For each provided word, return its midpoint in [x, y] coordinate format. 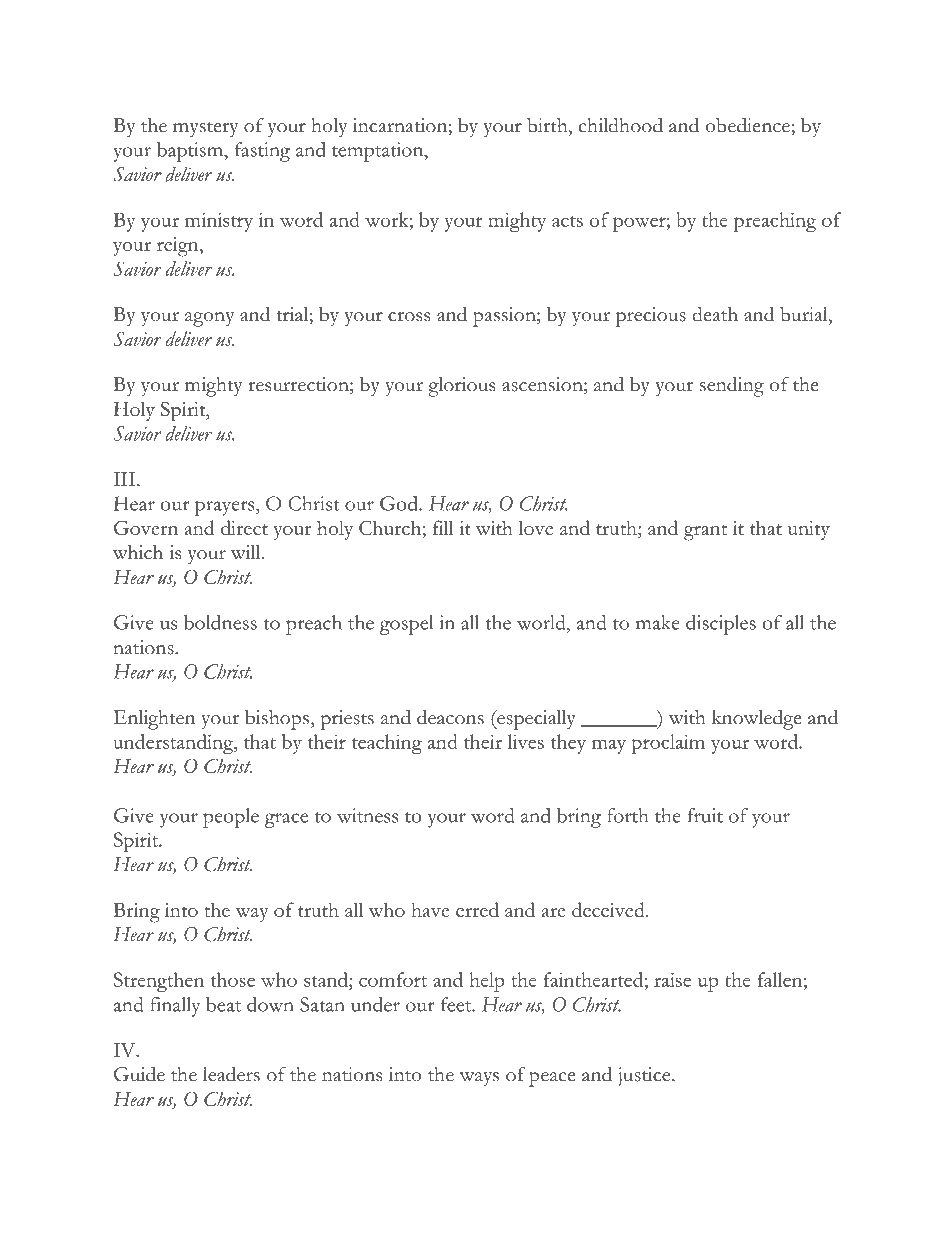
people [231, 818]
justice [645, 1077]
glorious [461, 387]
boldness [220, 622]
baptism [191, 152]
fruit [705, 815]
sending [732, 386]
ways [479, 1079]
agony [209, 319]
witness [367, 815]
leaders [231, 1074]
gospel [406, 625]
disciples [721, 625]
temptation [379, 152]
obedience [747, 125]
